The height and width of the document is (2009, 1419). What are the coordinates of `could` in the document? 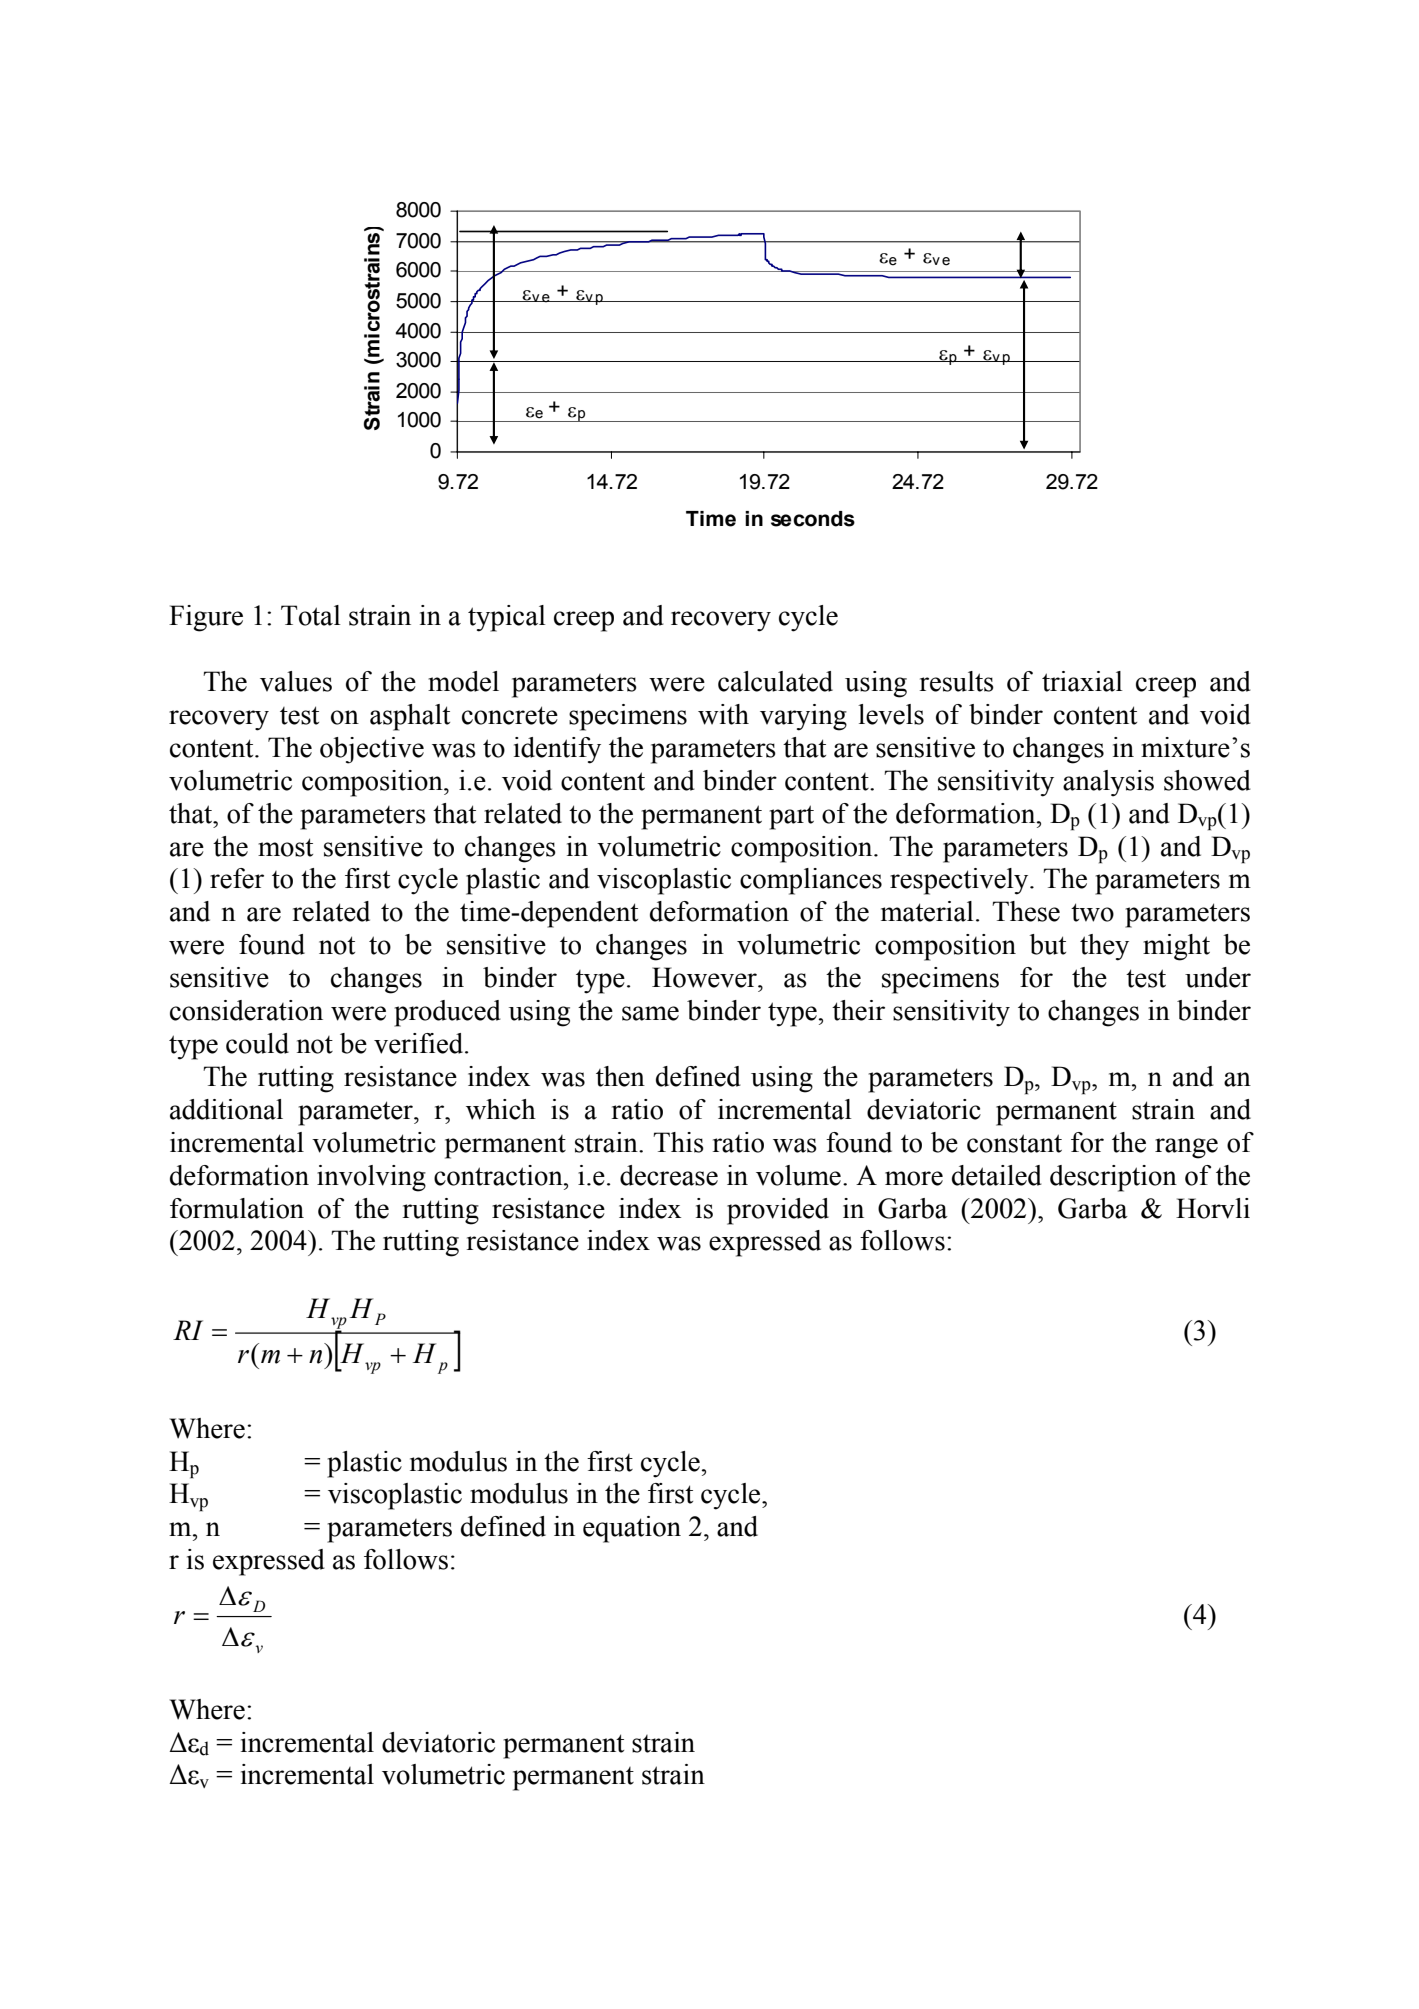 It's located at (257, 1043).
